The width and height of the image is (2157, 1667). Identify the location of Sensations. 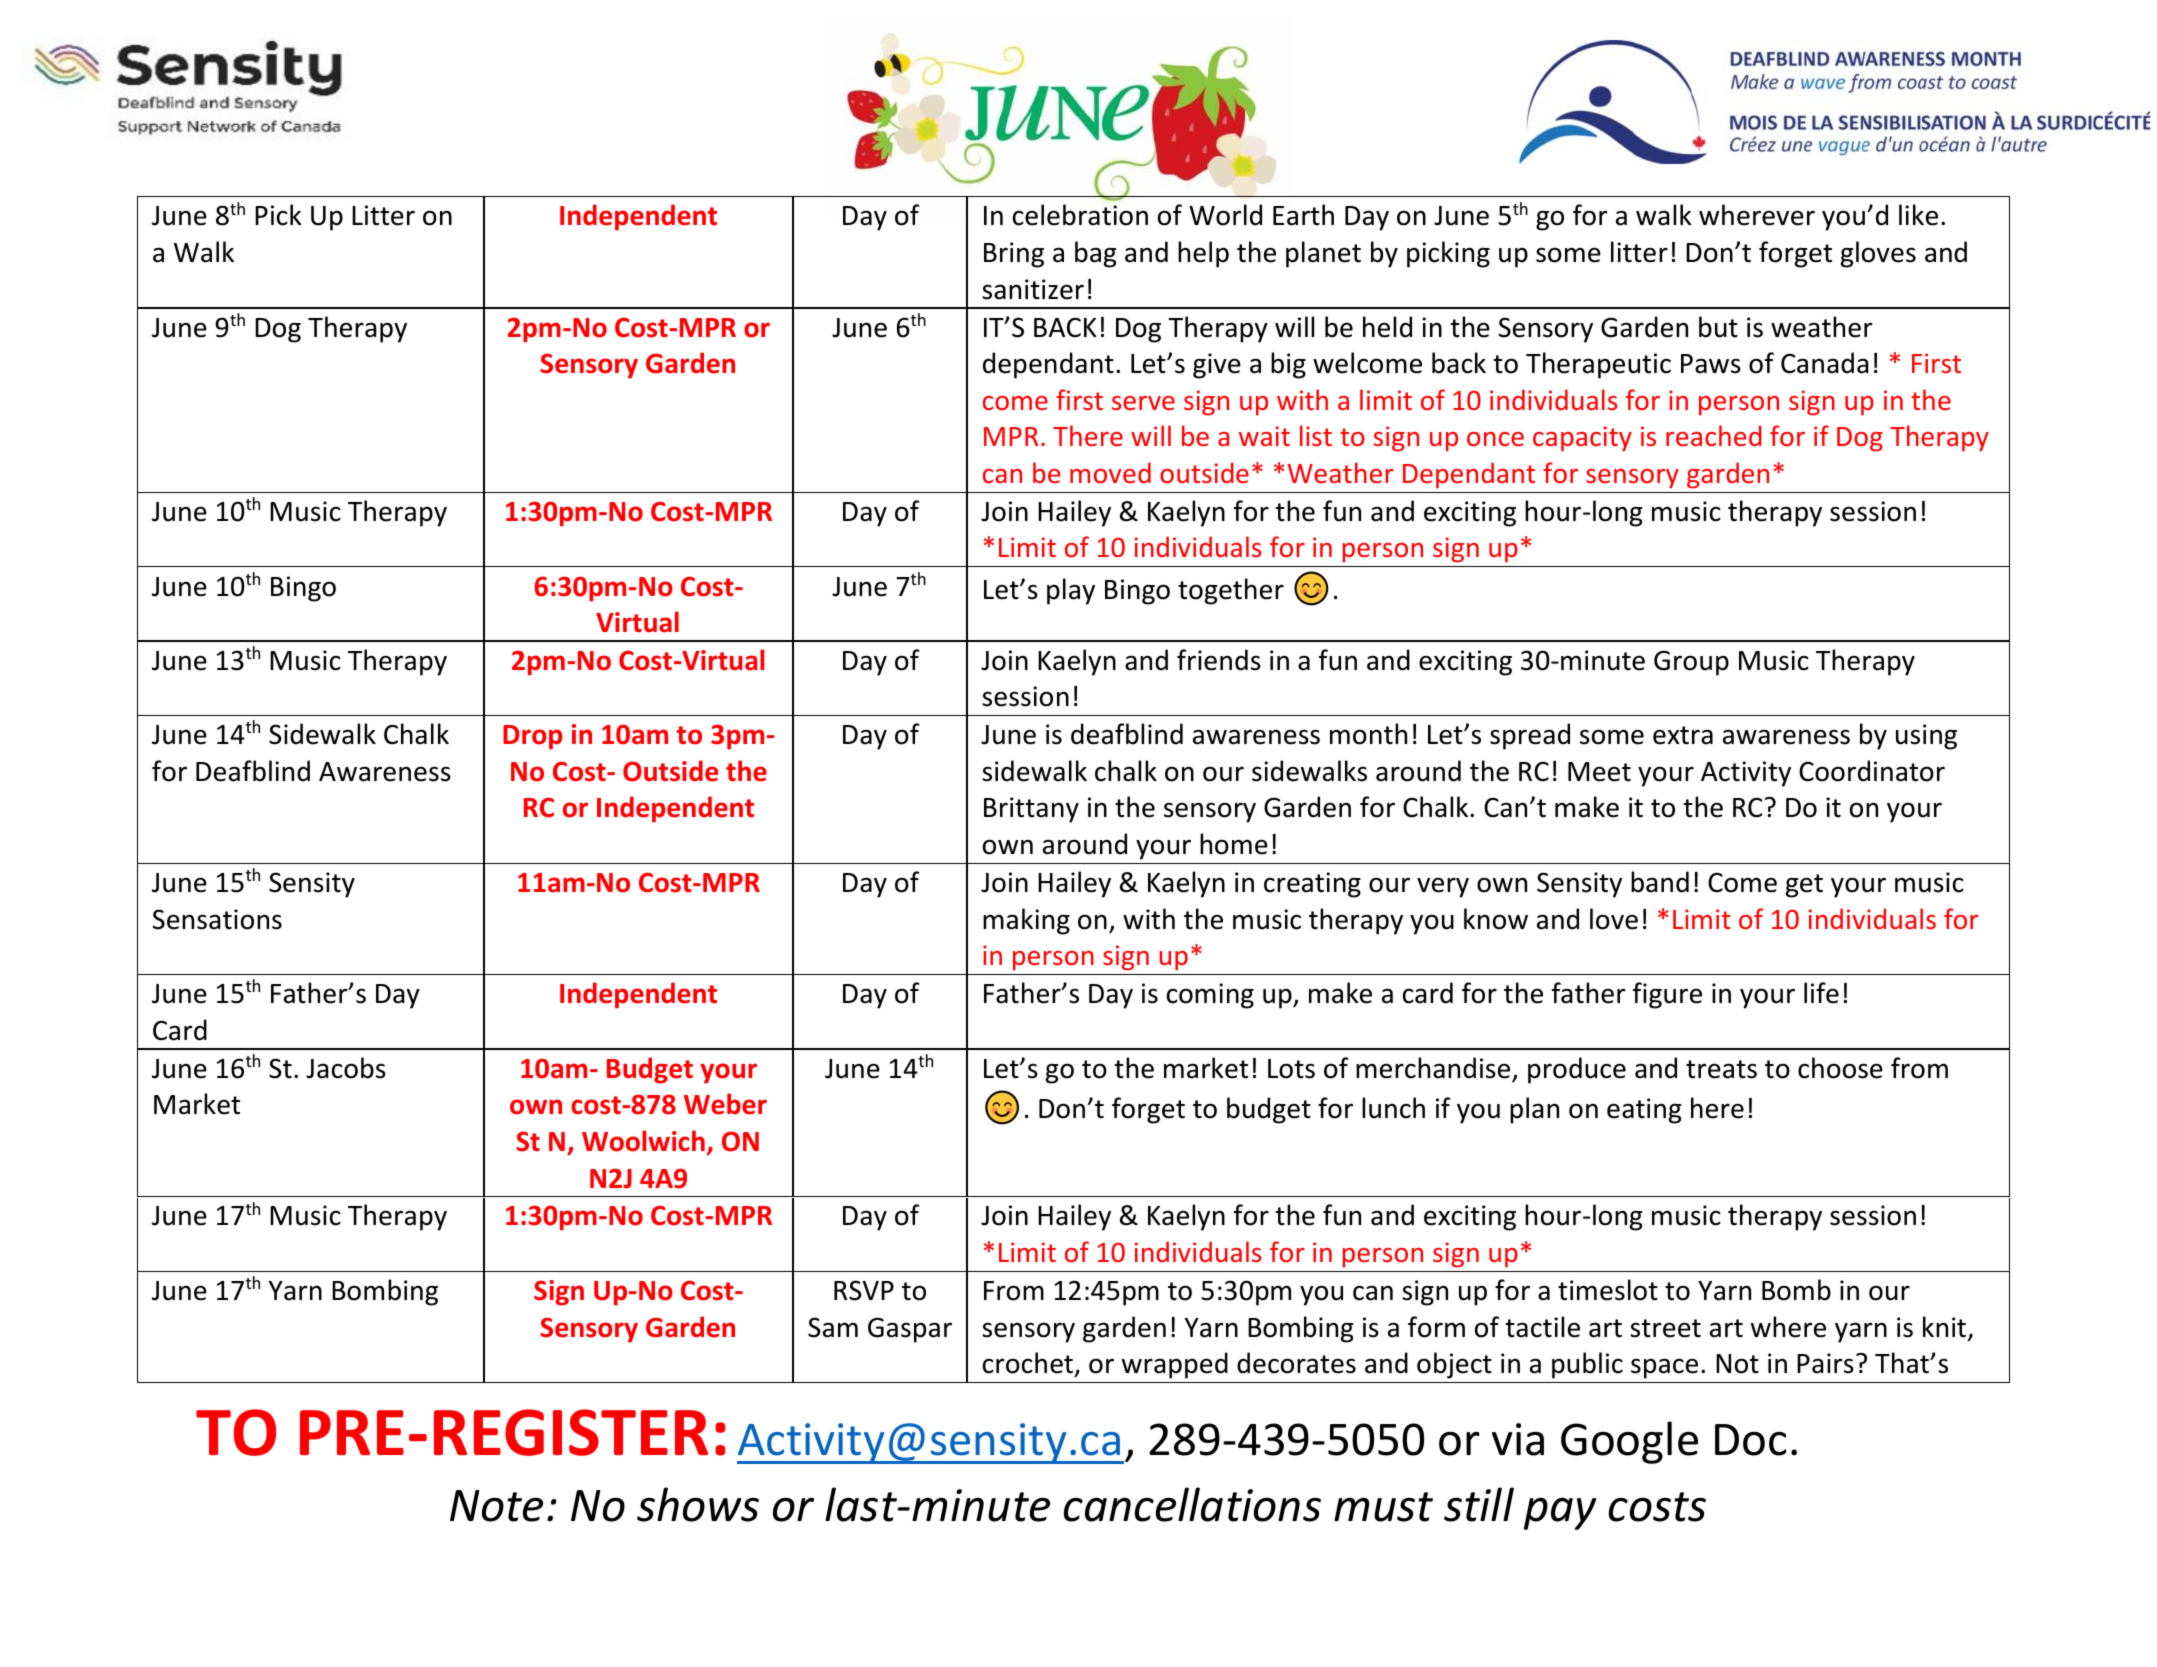
(217, 919).
